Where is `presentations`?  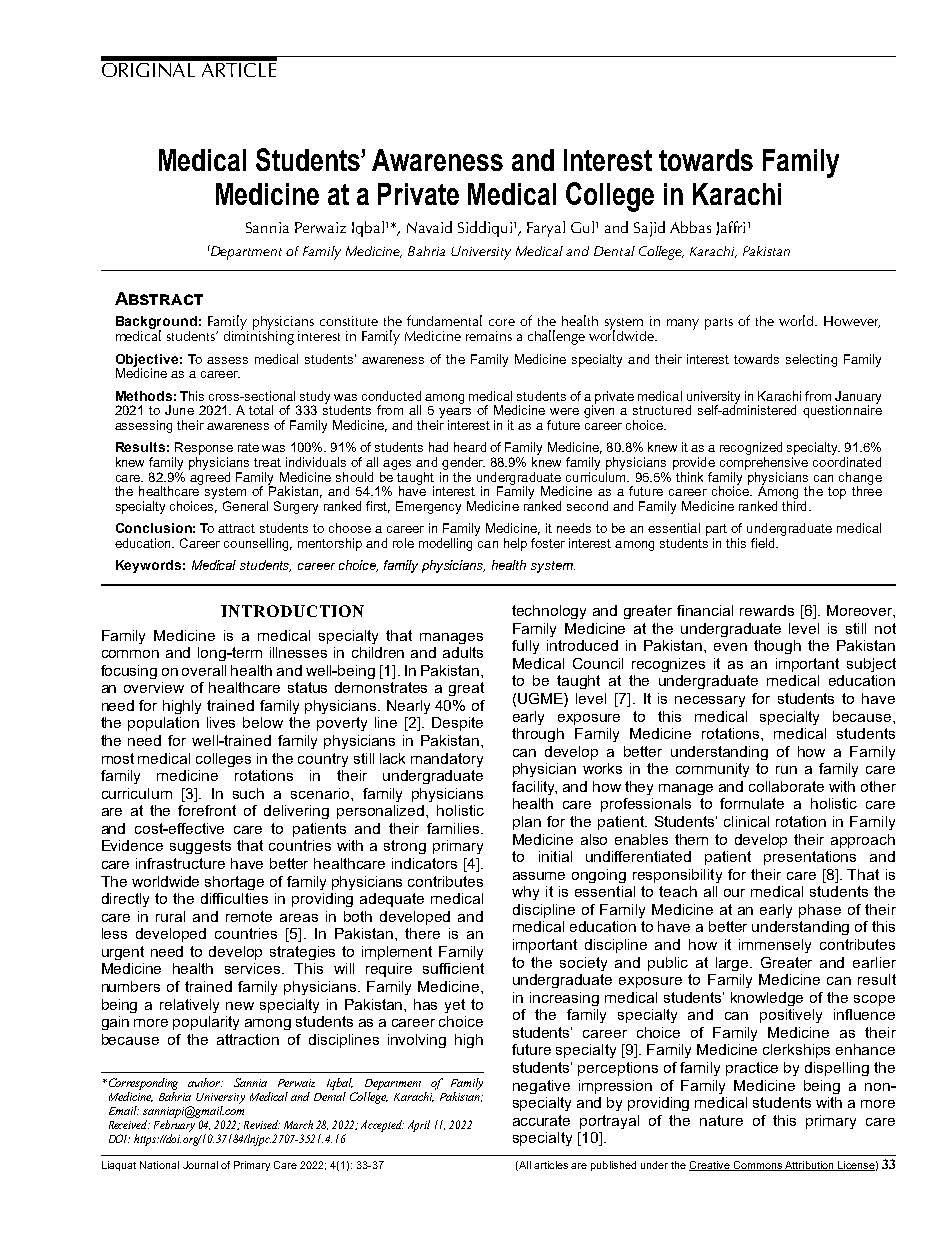
presentations is located at coordinates (810, 858).
